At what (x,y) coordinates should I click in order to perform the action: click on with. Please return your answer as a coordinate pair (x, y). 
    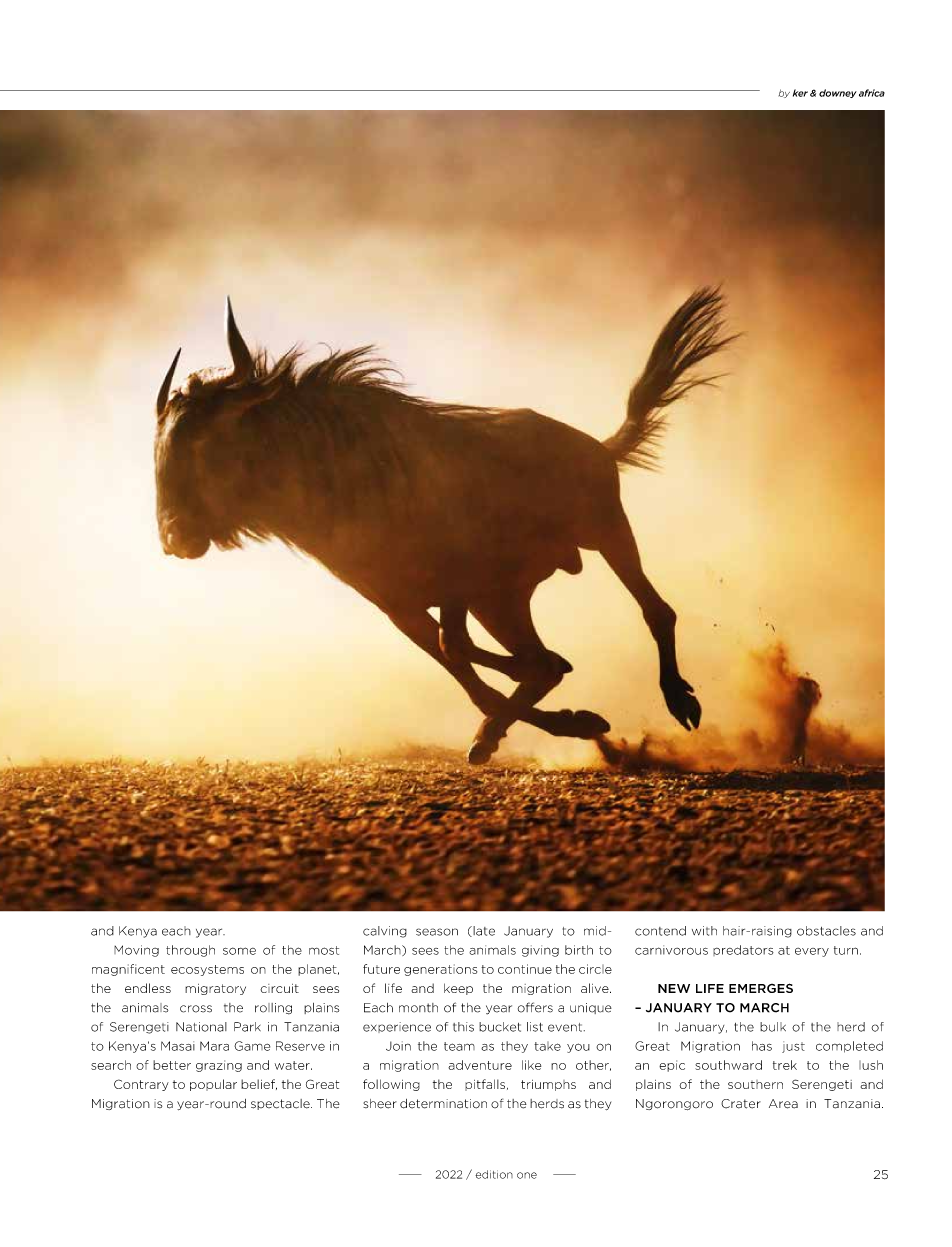
    Looking at the image, I should click on (704, 931).
